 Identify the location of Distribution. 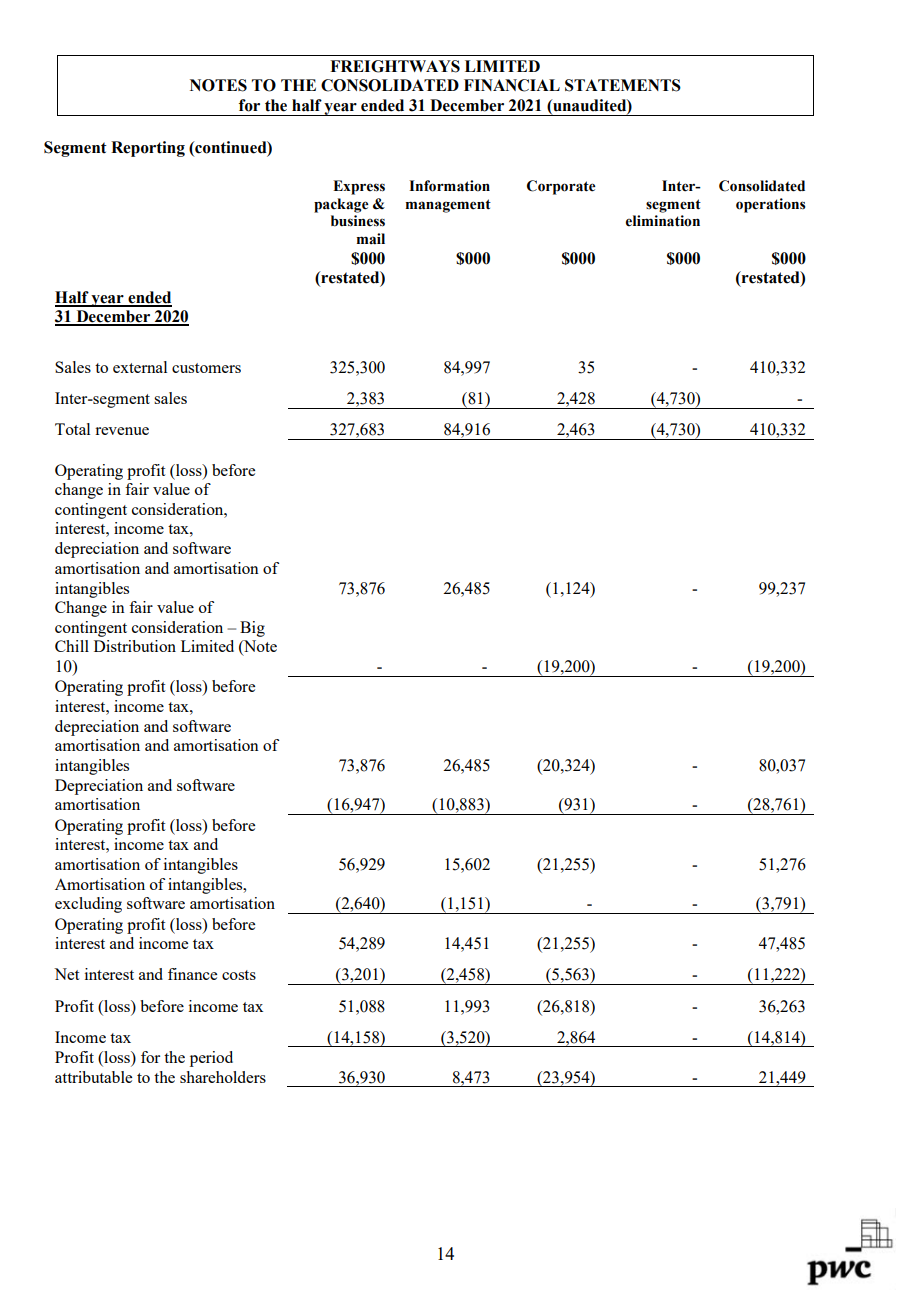
(135, 646).
